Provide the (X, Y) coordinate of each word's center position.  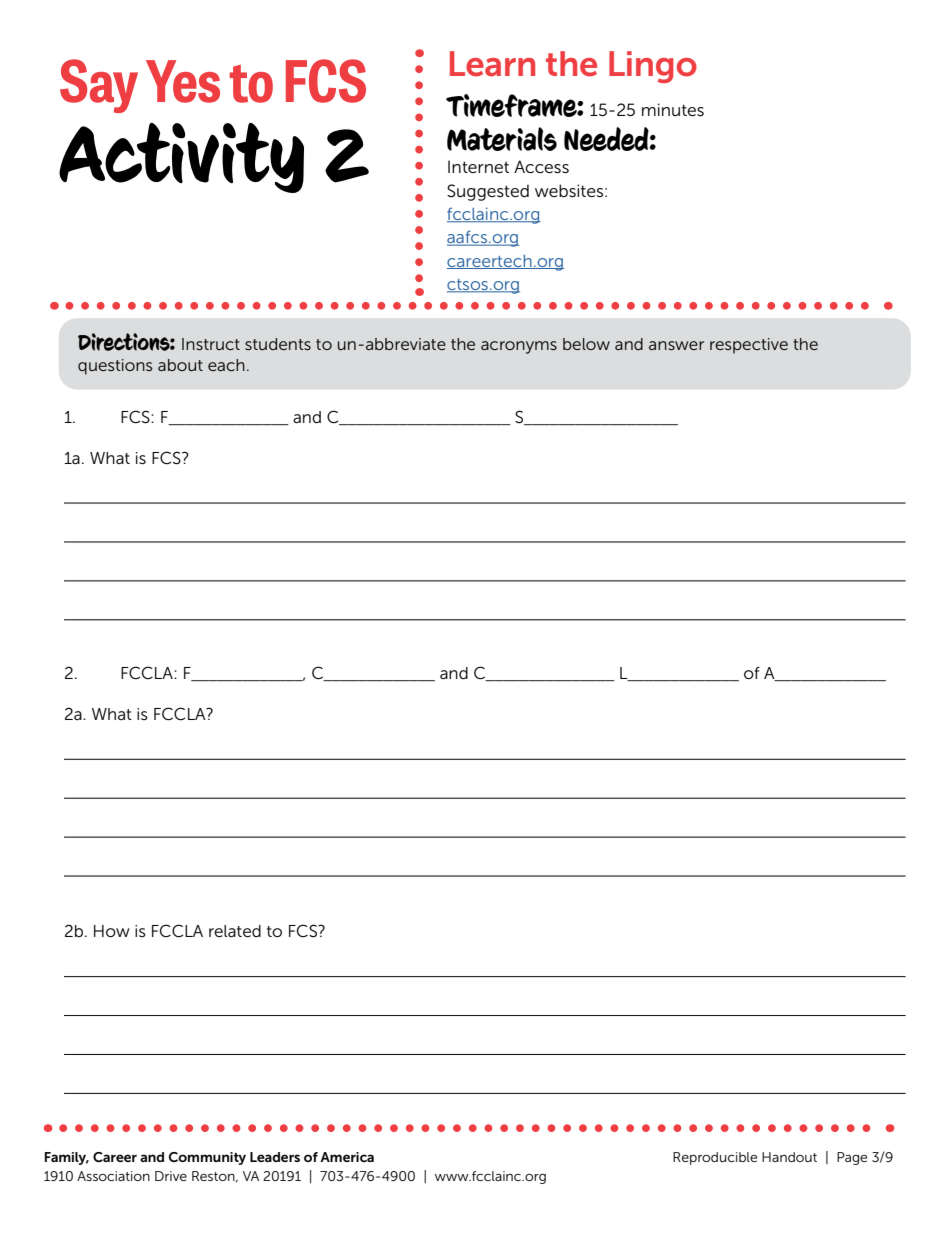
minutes (673, 110)
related (235, 931)
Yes (183, 81)
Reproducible (715, 1158)
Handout (789, 1157)
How (112, 931)
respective (749, 346)
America (347, 1157)
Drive (171, 1176)
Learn (492, 64)
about (180, 365)
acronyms (519, 347)
